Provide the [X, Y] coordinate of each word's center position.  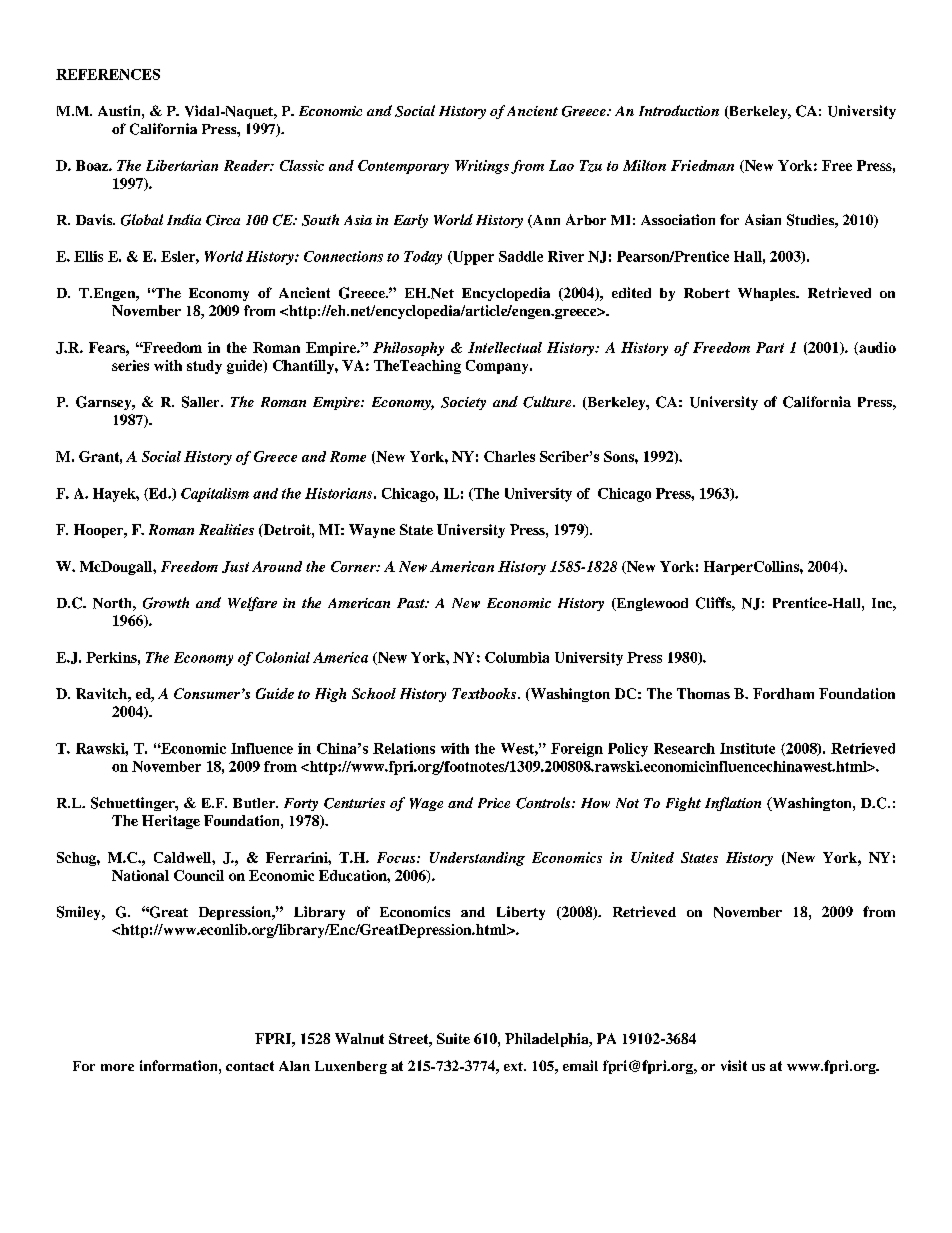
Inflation [733, 804]
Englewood [651, 604]
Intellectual [505, 347]
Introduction [679, 110]
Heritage [171, 822]
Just [235, 567]
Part [770, 347]
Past [412, 603]
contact [250, 1066]
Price [494, 803]
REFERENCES [108, 74]
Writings [482, 167]
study [204, 367]
